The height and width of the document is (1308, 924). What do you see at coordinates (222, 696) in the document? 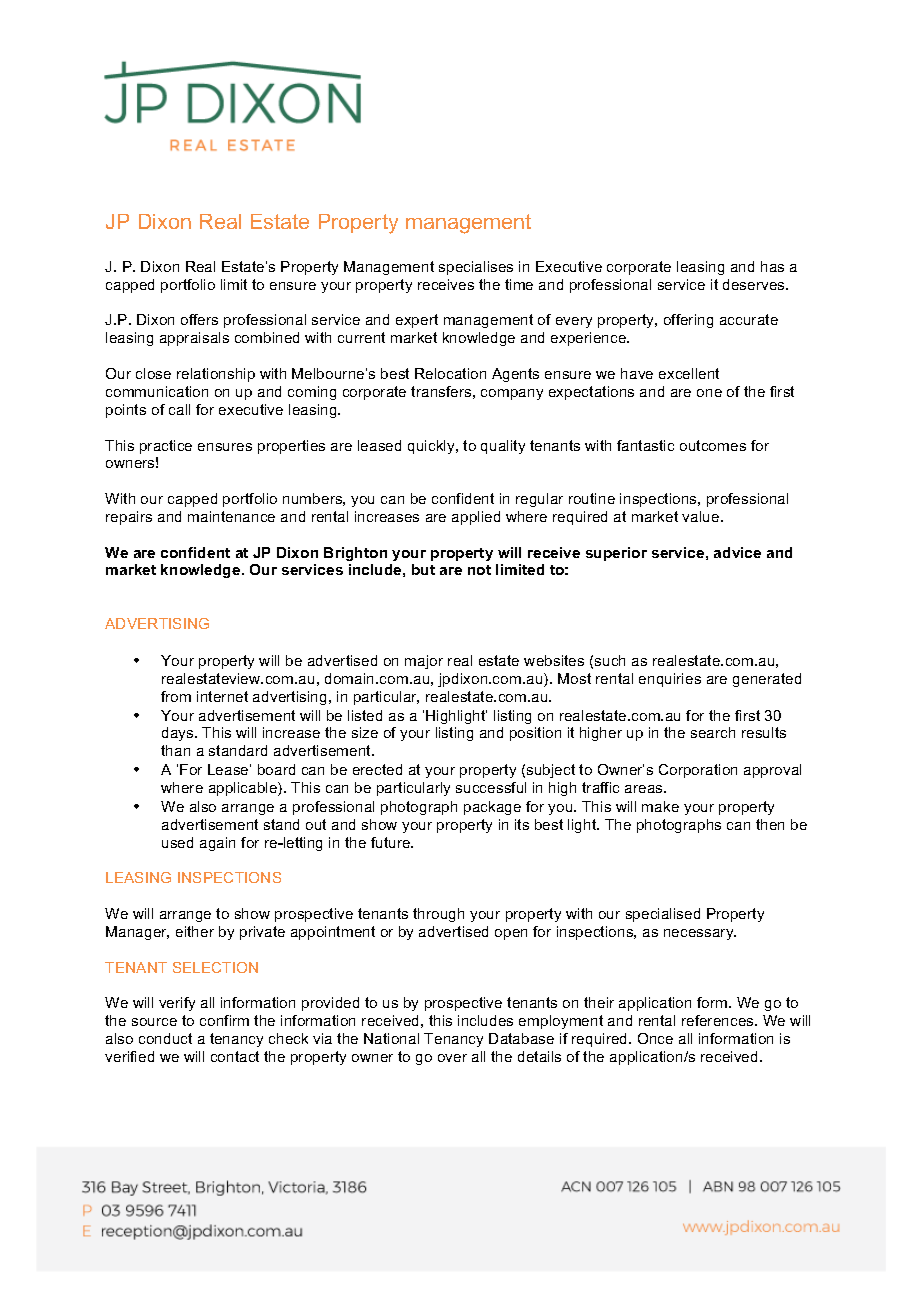
I see `internet` at bounding box center [222, 696].
